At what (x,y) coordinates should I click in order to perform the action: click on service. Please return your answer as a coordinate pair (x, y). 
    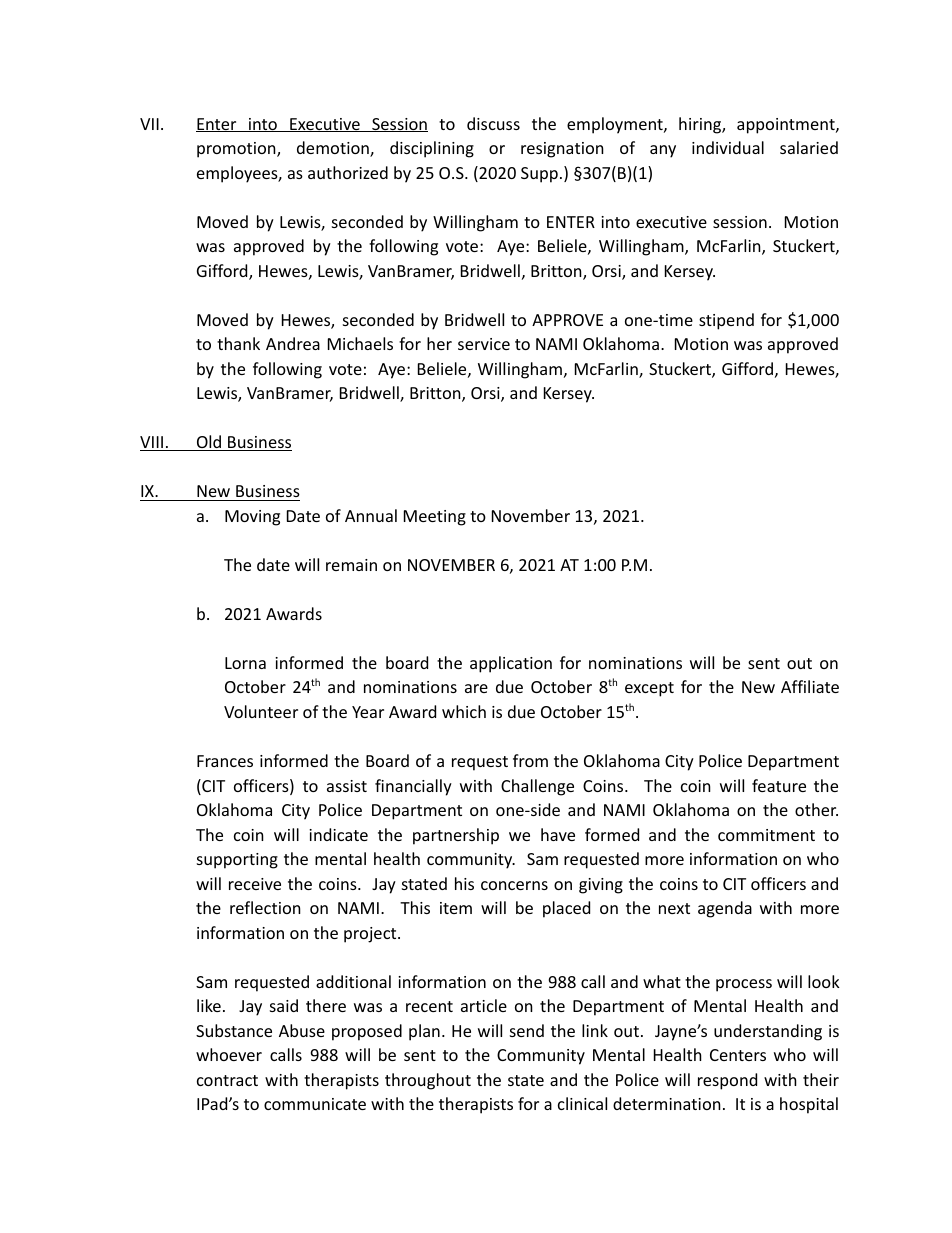
    Looking at the image, I should click on (484, 344).
